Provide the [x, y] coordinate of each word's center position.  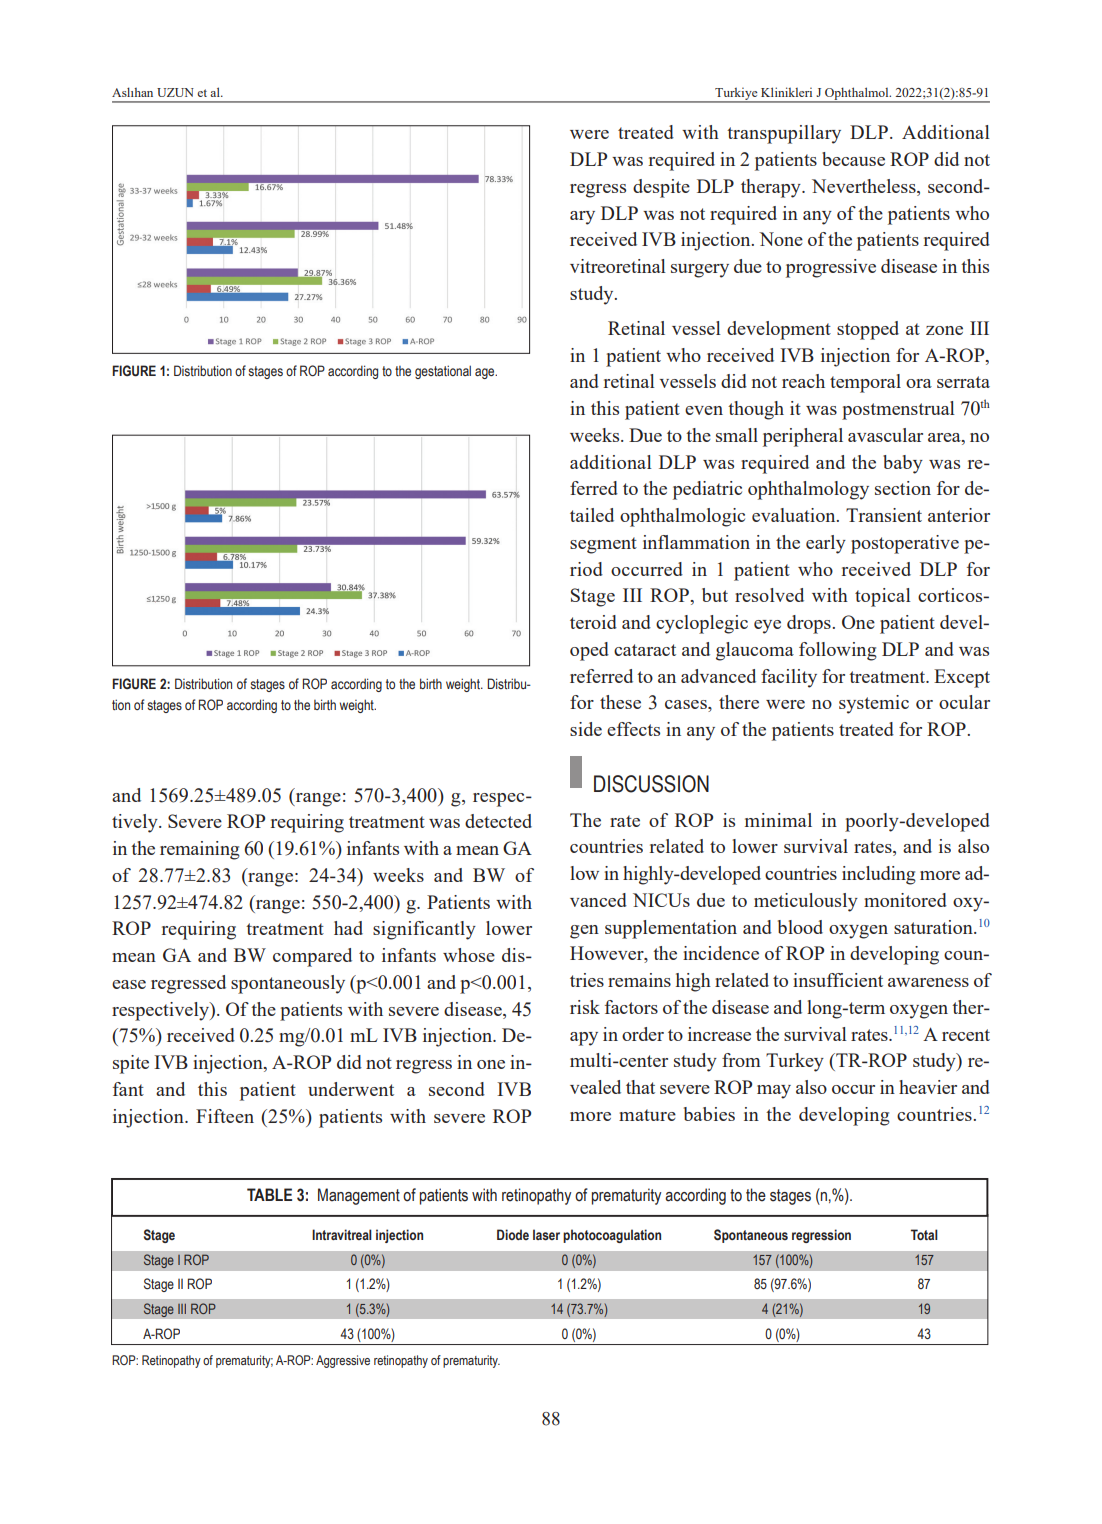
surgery [700, 271]
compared [312, 957]
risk [585, 1007]
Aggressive [343, 1361]
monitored [905, 900]
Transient [884, 515]
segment [603, 545]
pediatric [707, 490]
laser [546, 1235]
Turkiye [736, 94]
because [853, 159]
